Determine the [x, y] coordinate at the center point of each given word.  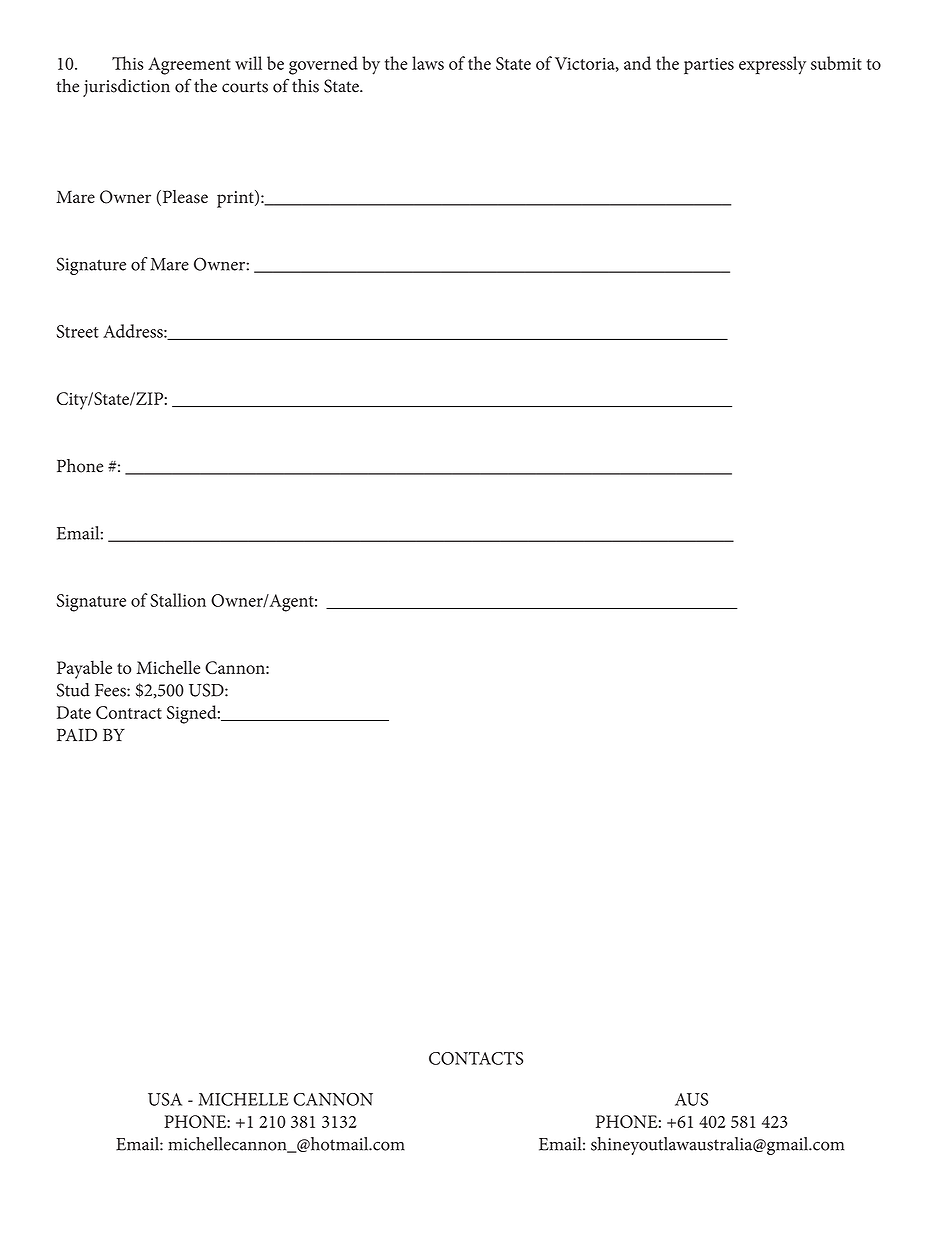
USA [165, 1099]
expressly [772, 65]
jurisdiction [126, 88]
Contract [129, 712]
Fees [111, 690]
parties [709, 66]
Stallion [178, 600]
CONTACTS [476, 1058]
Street [78, 331]
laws [428, 63]
